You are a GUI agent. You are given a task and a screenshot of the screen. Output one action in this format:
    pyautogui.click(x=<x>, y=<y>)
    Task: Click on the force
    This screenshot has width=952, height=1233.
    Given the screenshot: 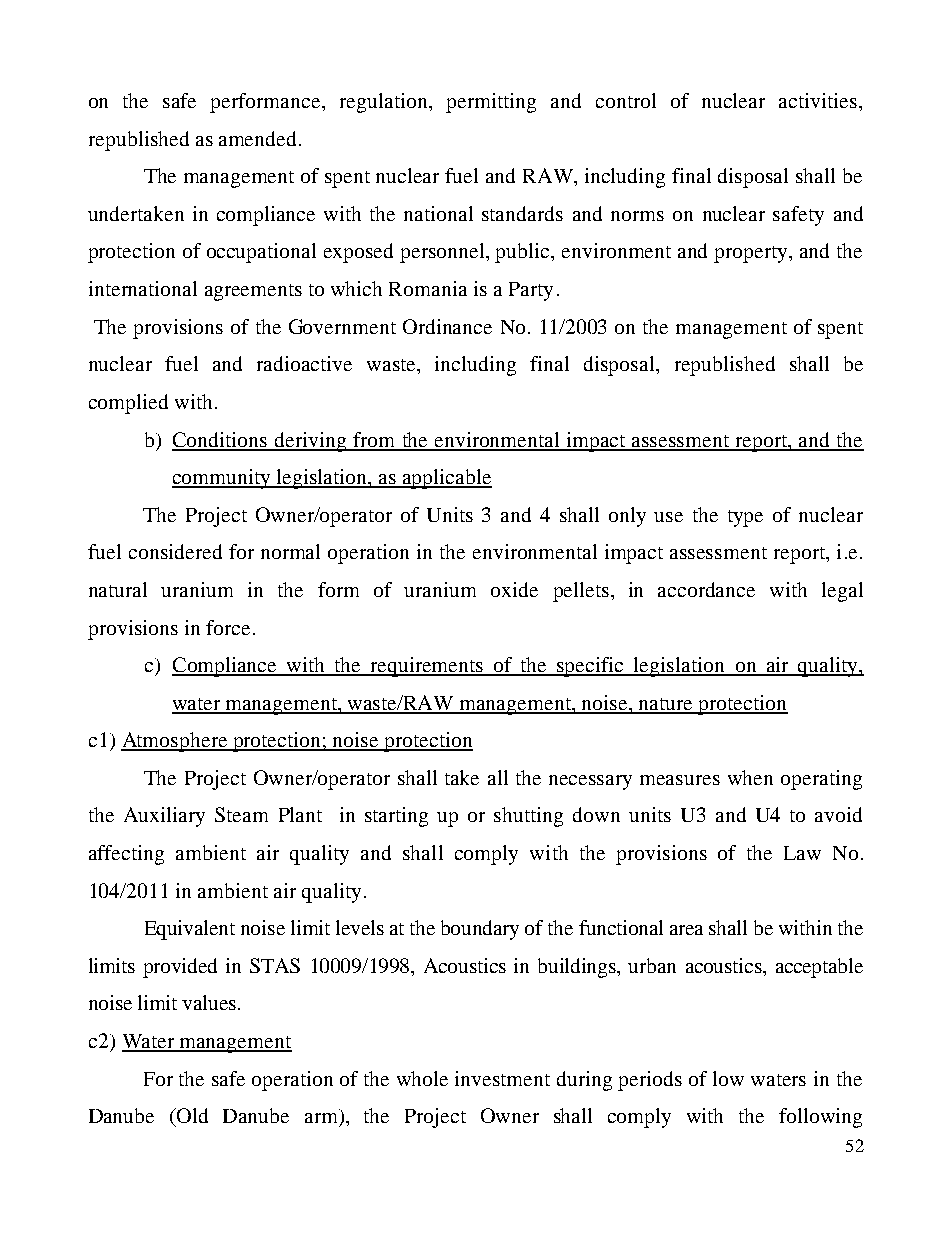 What is the action you would take?
    pyautogui.click(x=230, y=627)
